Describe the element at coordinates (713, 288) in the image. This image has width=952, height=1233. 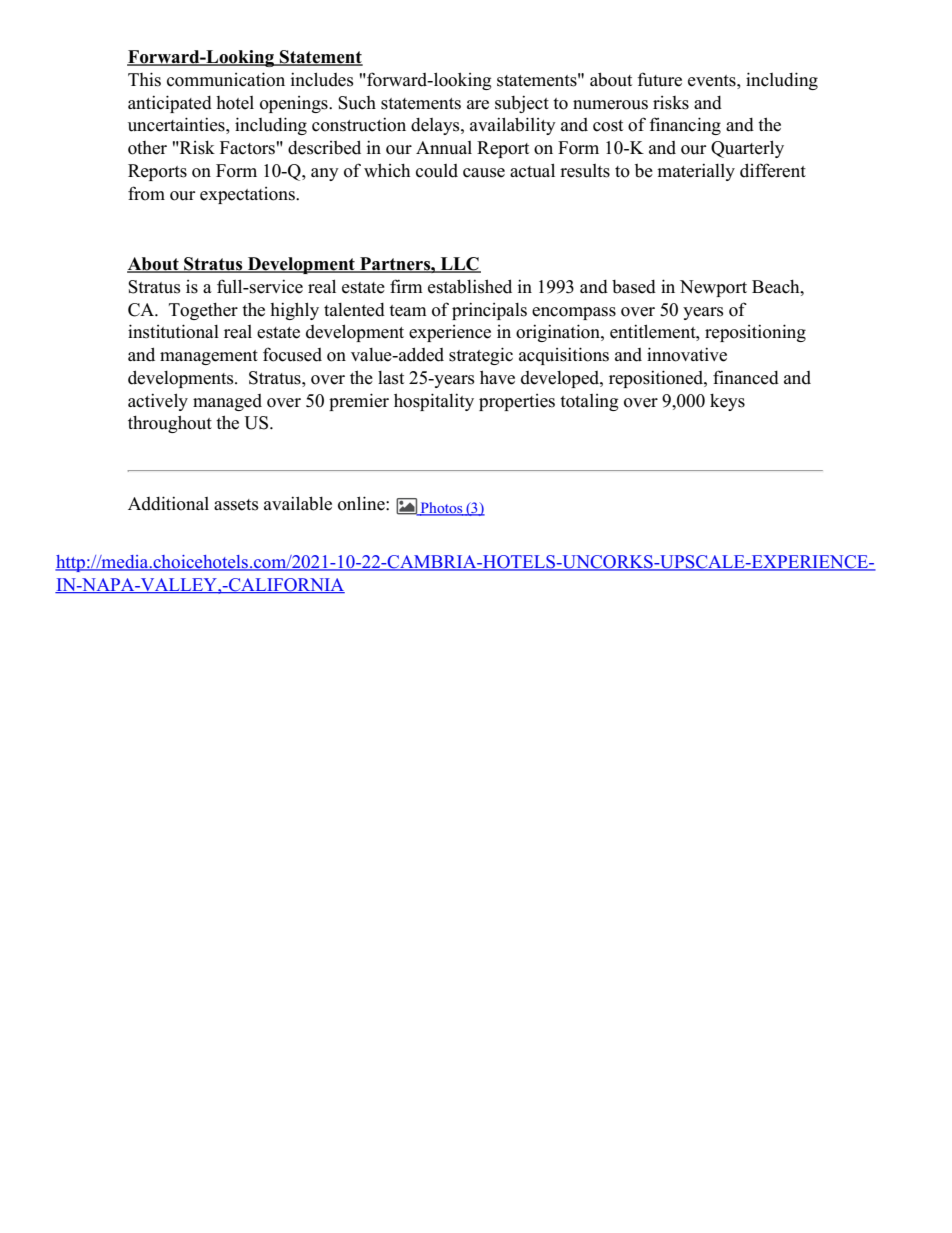
I see `Newport` at that location.
